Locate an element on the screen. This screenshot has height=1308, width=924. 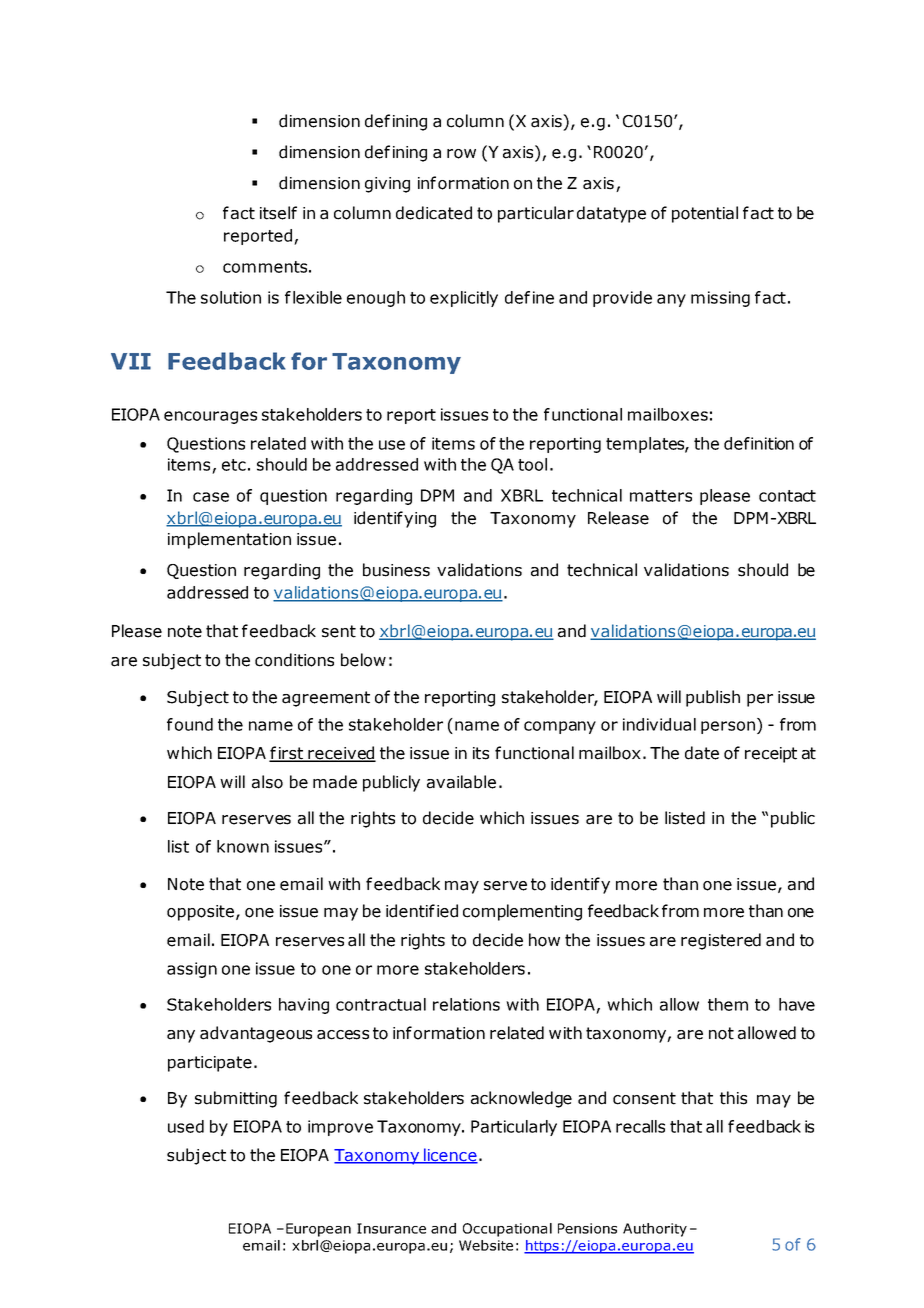
Website is located at coordinates (486, 1245).
